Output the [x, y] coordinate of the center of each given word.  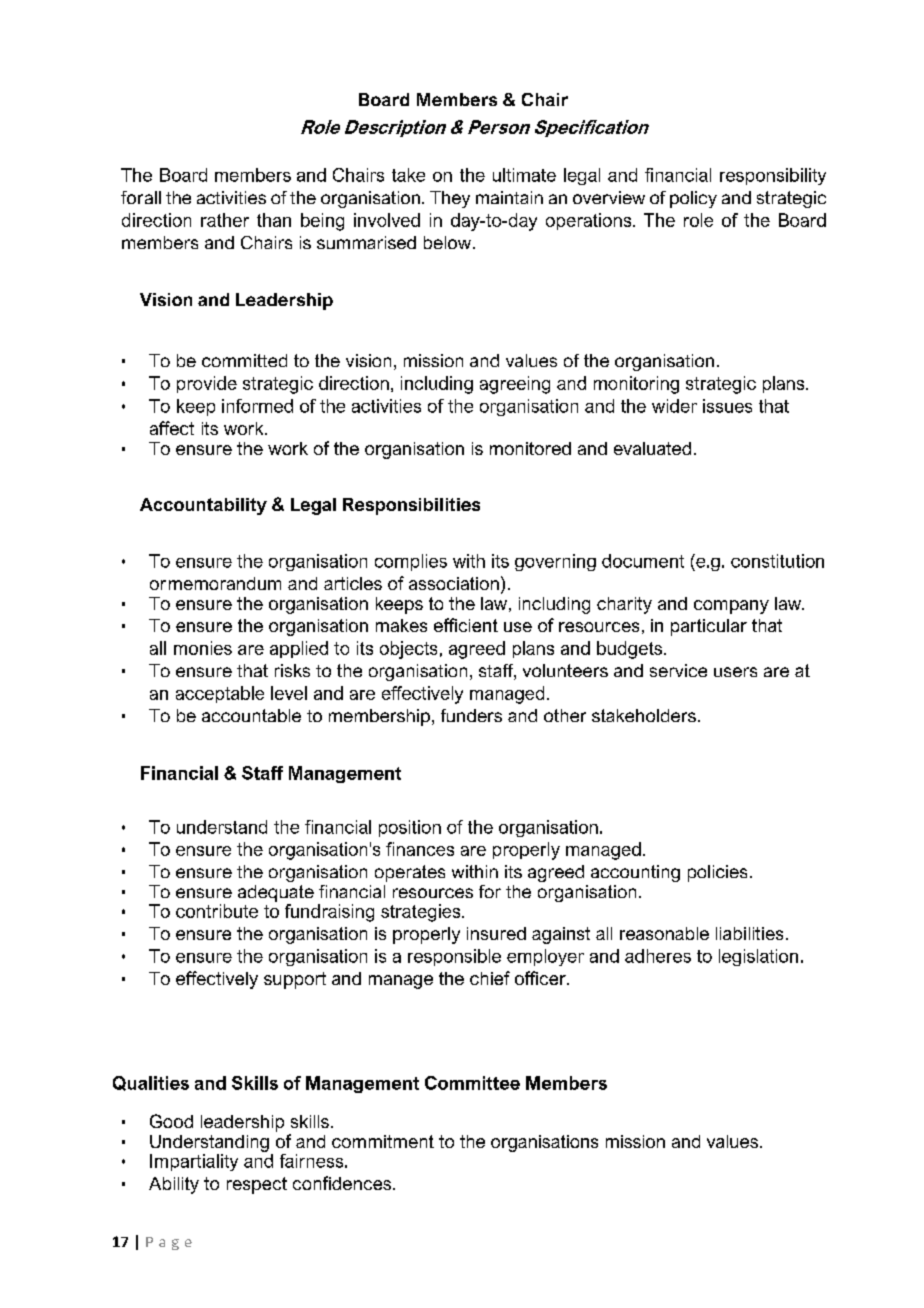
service [678, 670]
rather [225, 220]
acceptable [220, 694]
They [450, 199]
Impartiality [194, 1162]
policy [693, 199]
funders [471, 715]
